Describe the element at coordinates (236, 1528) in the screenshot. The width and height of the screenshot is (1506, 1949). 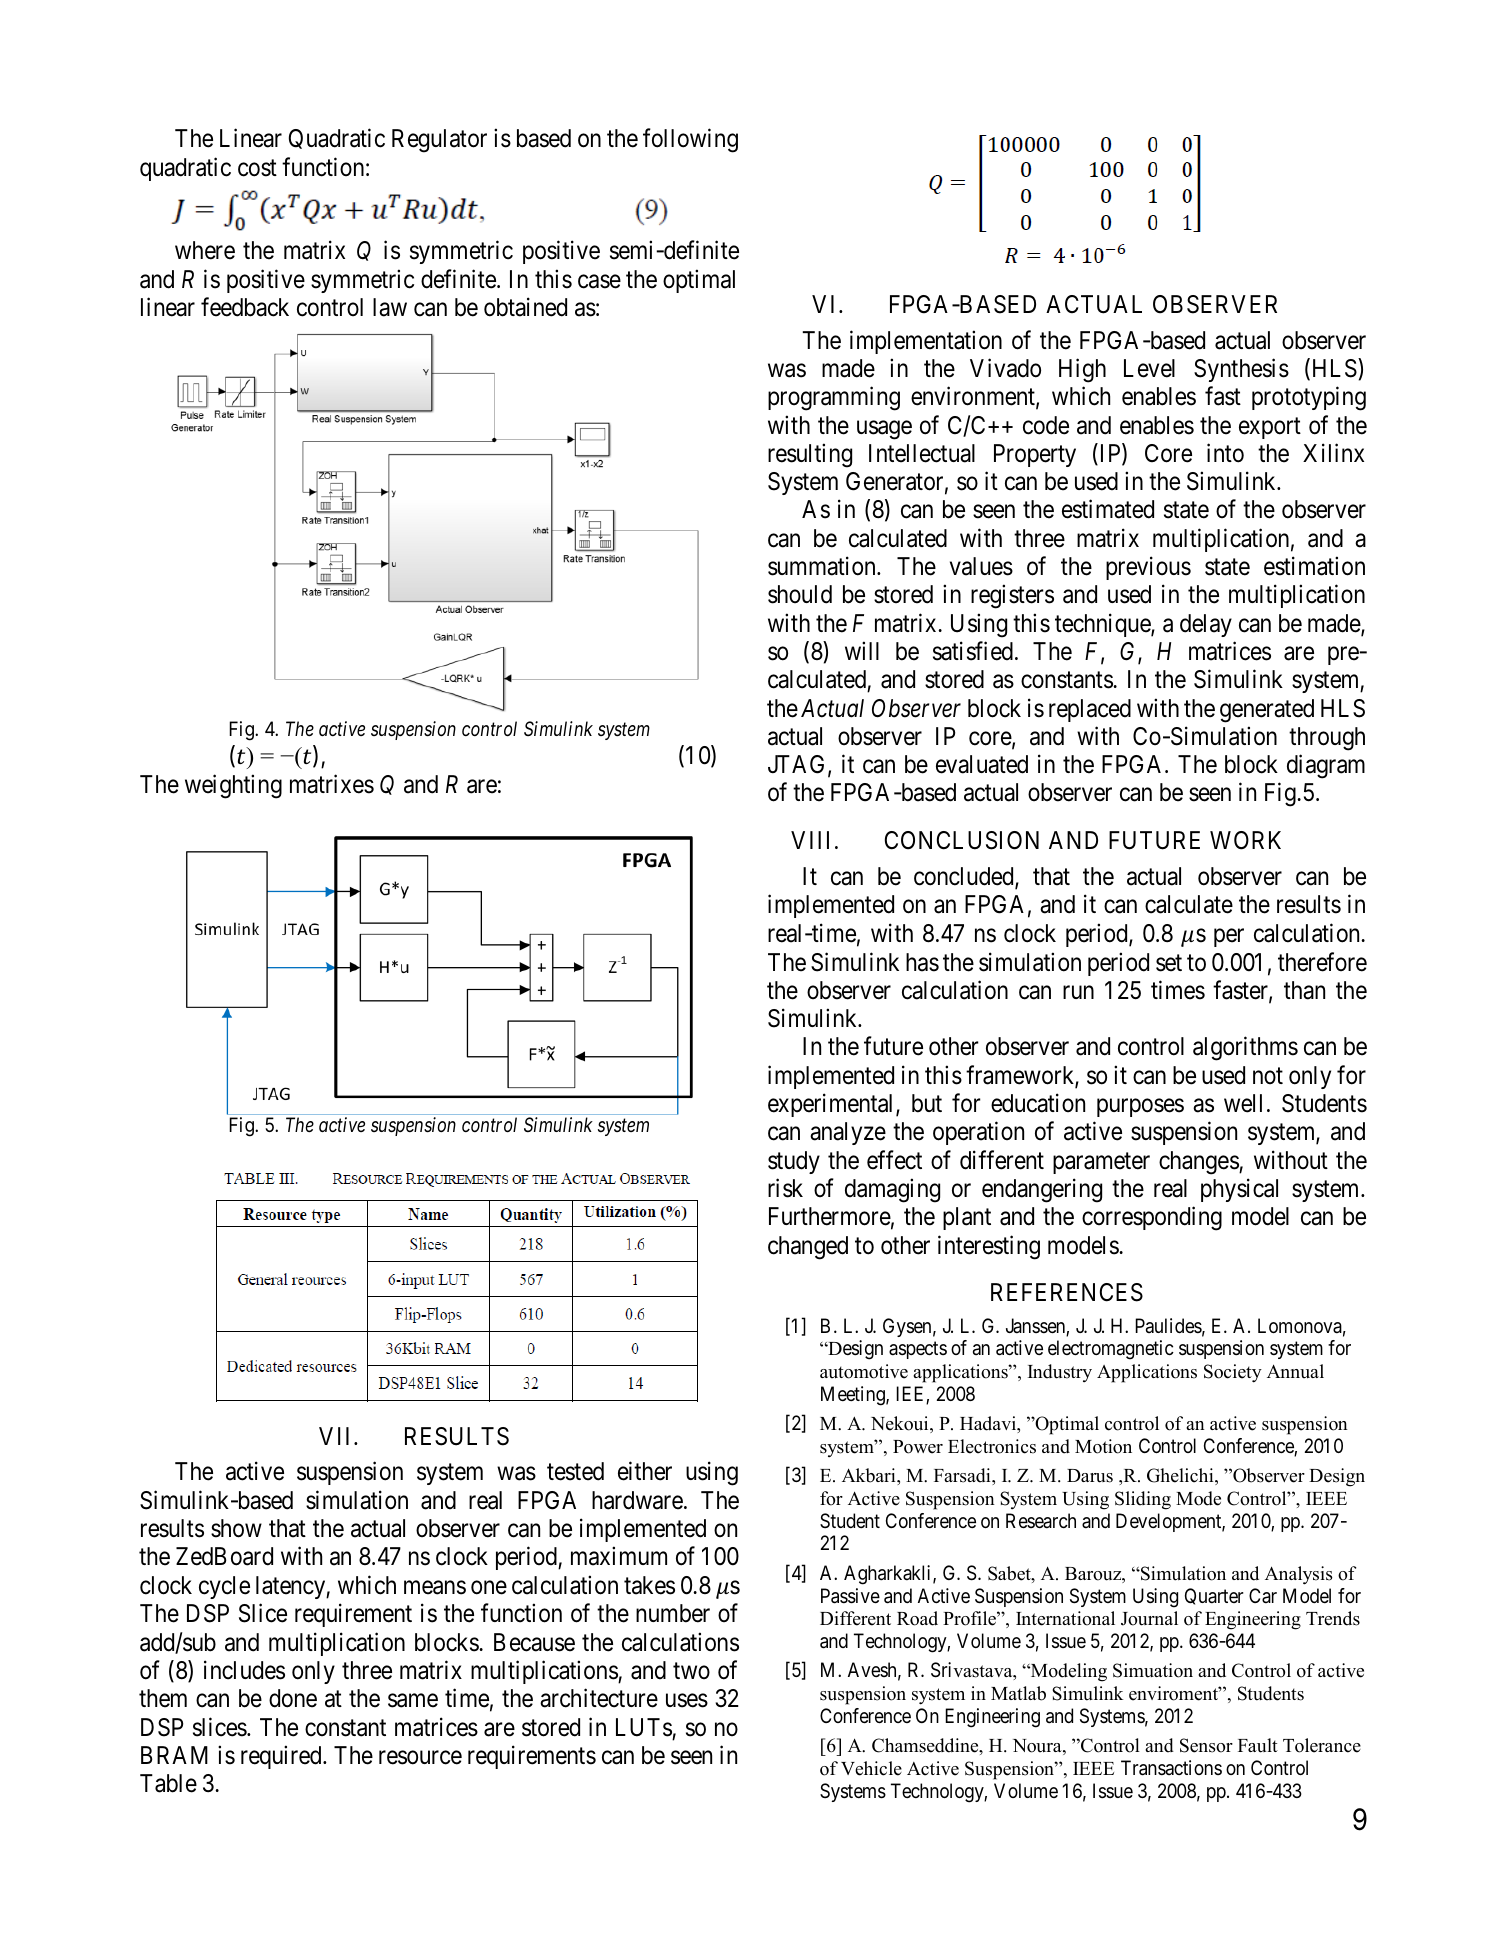
I see `show` at that location.
